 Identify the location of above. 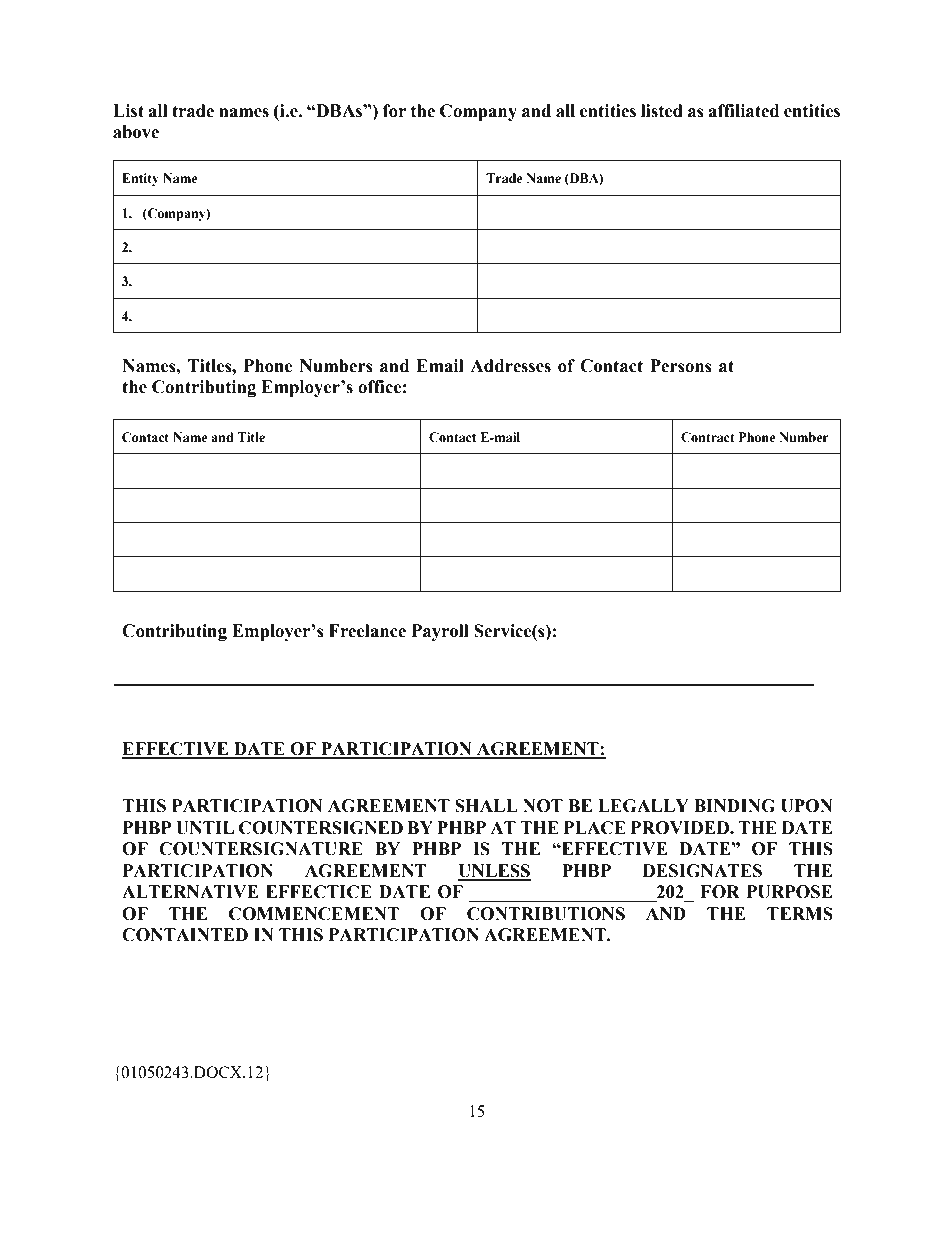
(136, 132).
